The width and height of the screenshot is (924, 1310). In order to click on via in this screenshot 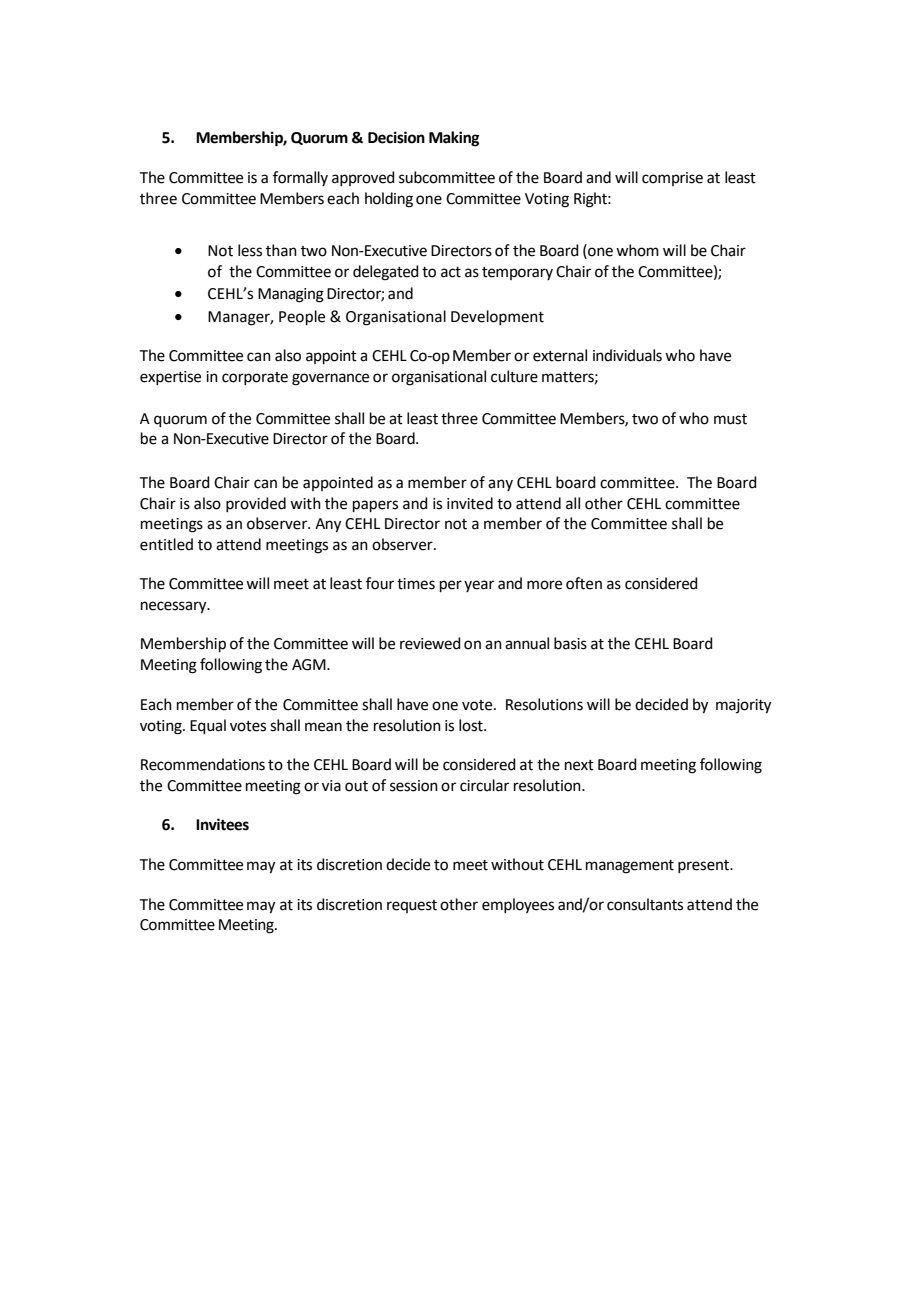, I will do `click(331, 786)`.
